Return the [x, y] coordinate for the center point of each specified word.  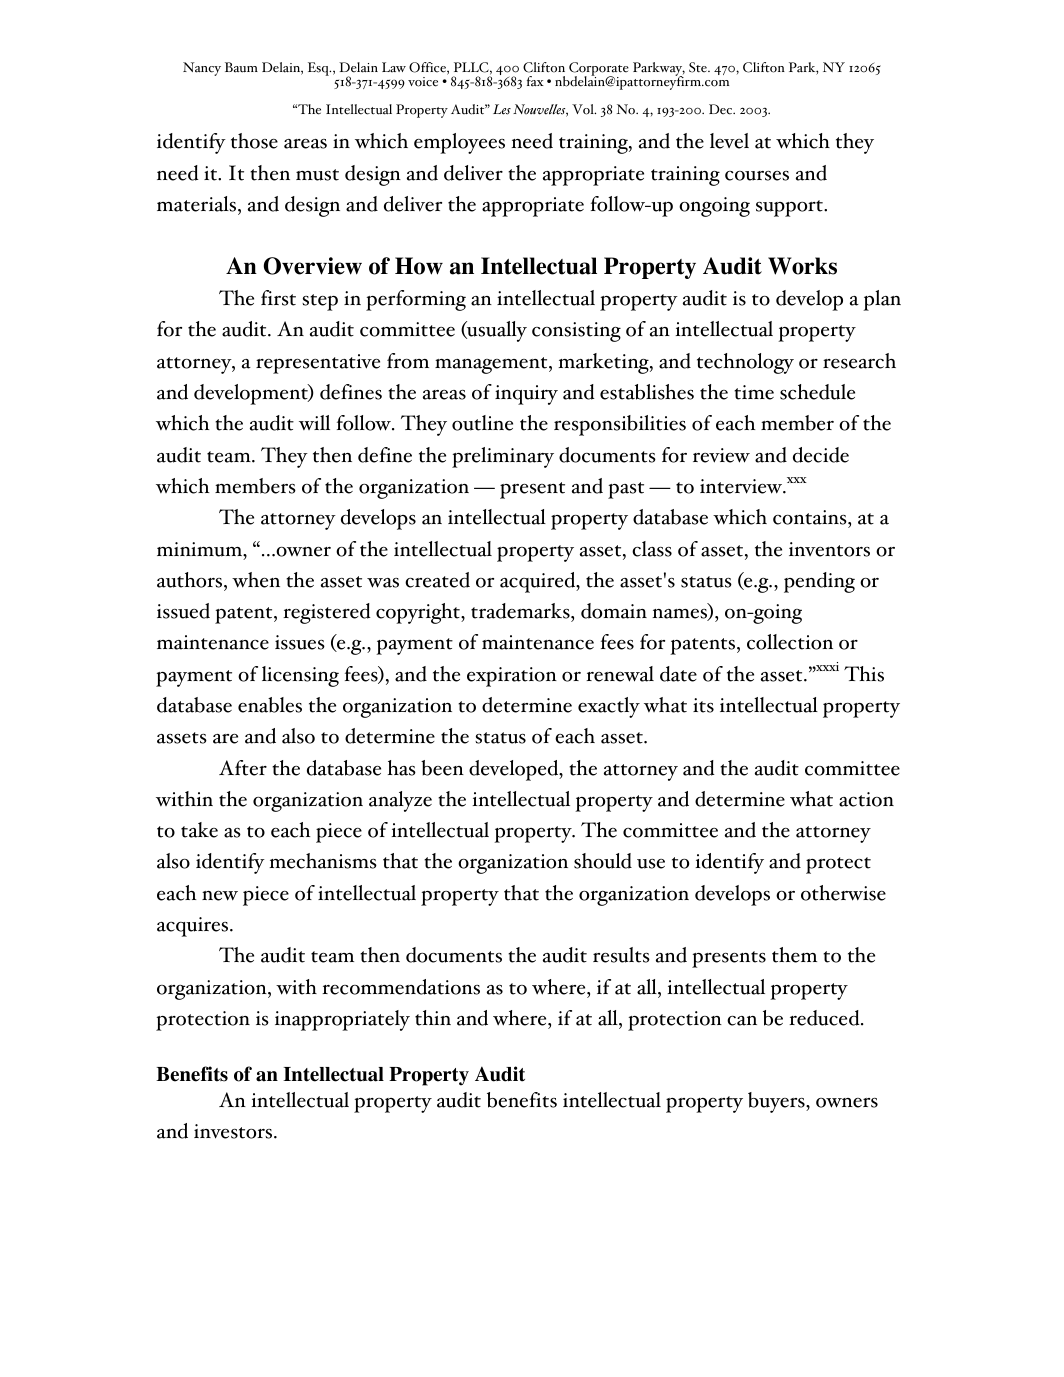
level [729, 141]
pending [819, 582]
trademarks [521, 612]
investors [234, 1131]
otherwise [843, 893]
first [278, 298]
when [256, 580]
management [492, 365]
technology [745, 363]
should [603, 861]
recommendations [401, 987]
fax [535, 81]
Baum [241, 67]
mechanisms [323, 861]
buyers [777, 1102]
